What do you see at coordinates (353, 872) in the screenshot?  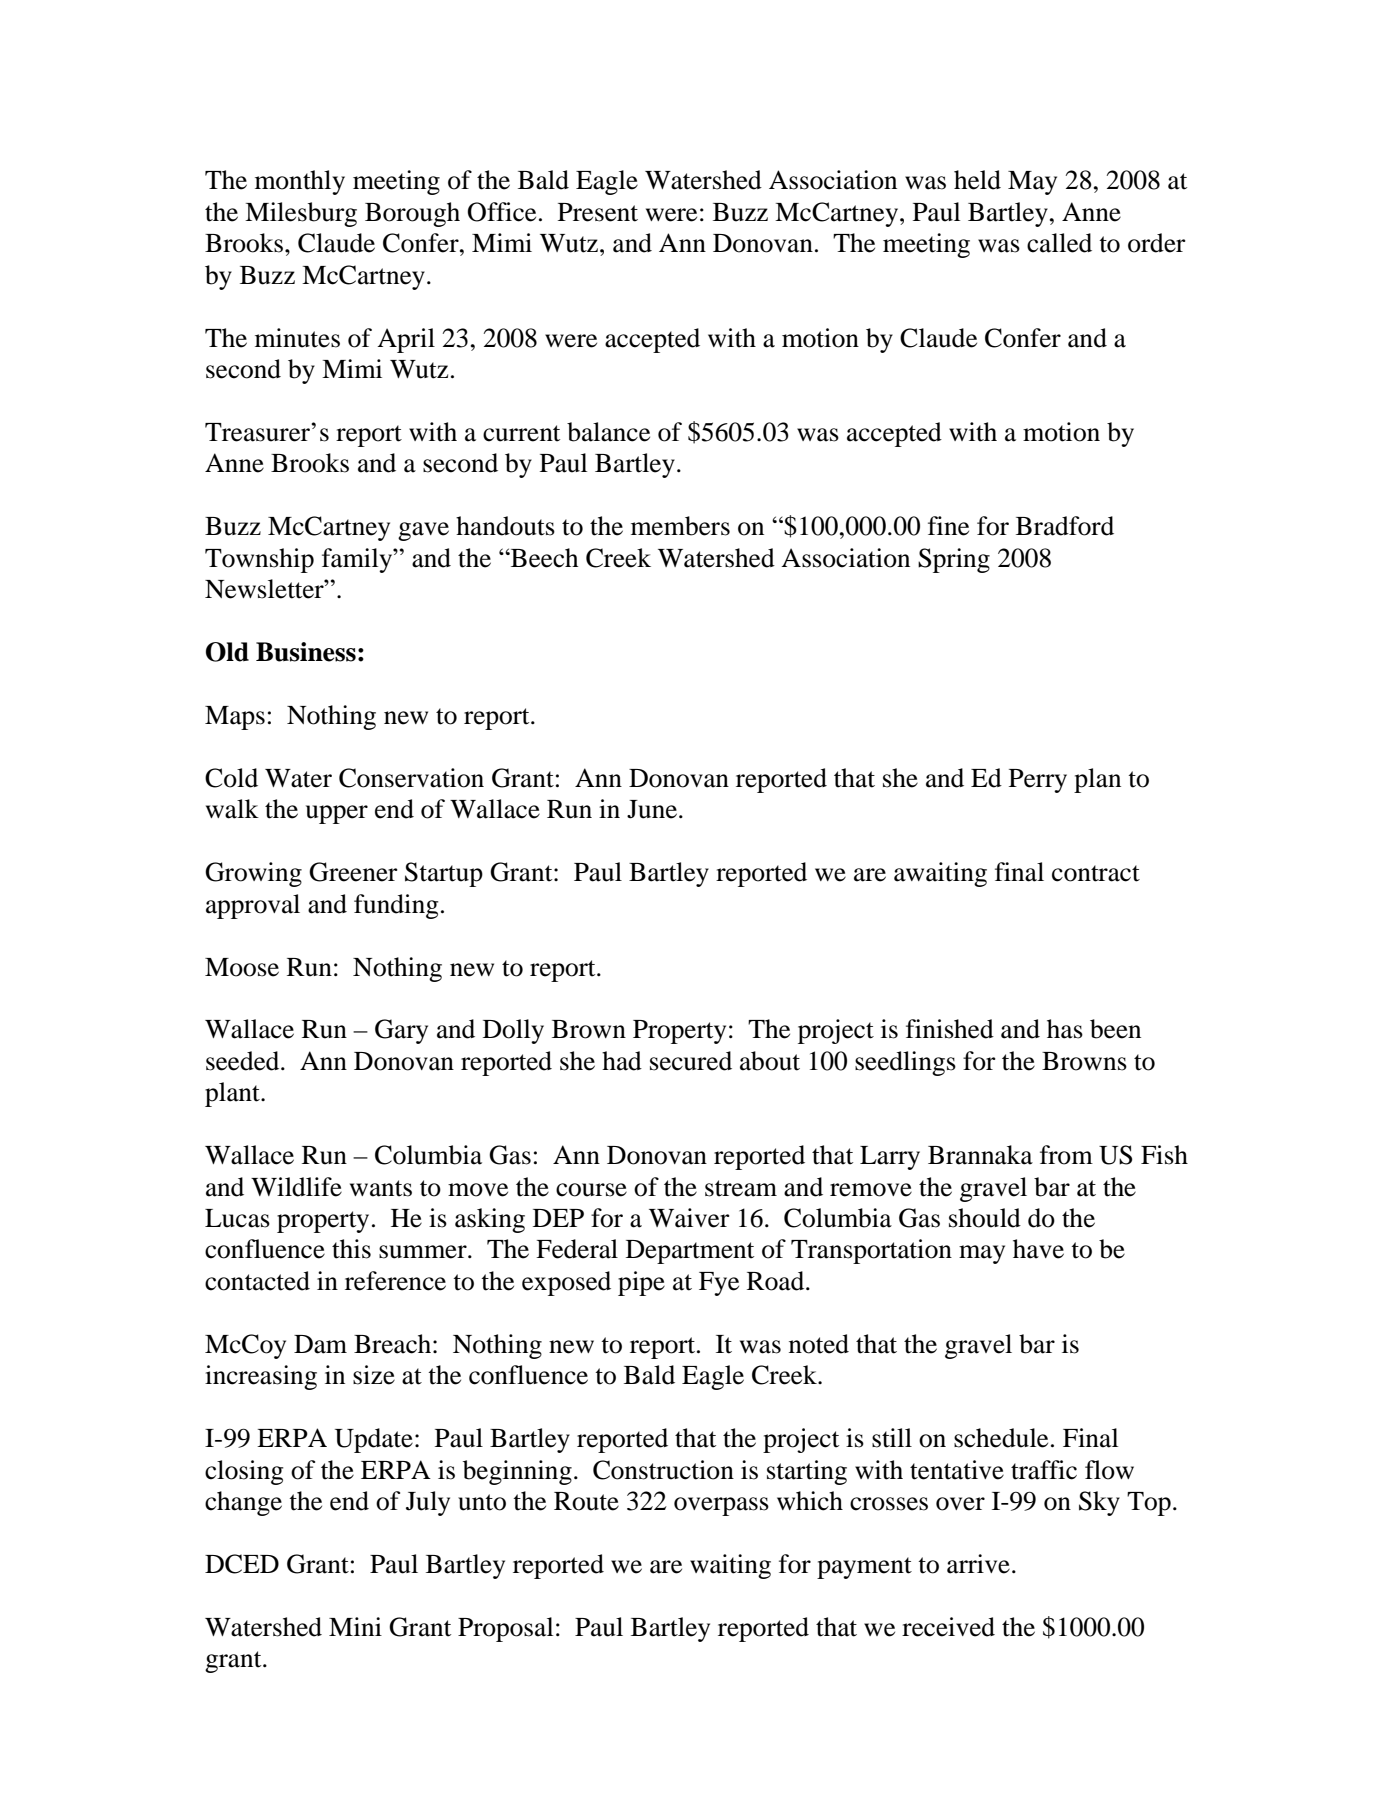 I see `Greener` at bounding box center [353, 872].
